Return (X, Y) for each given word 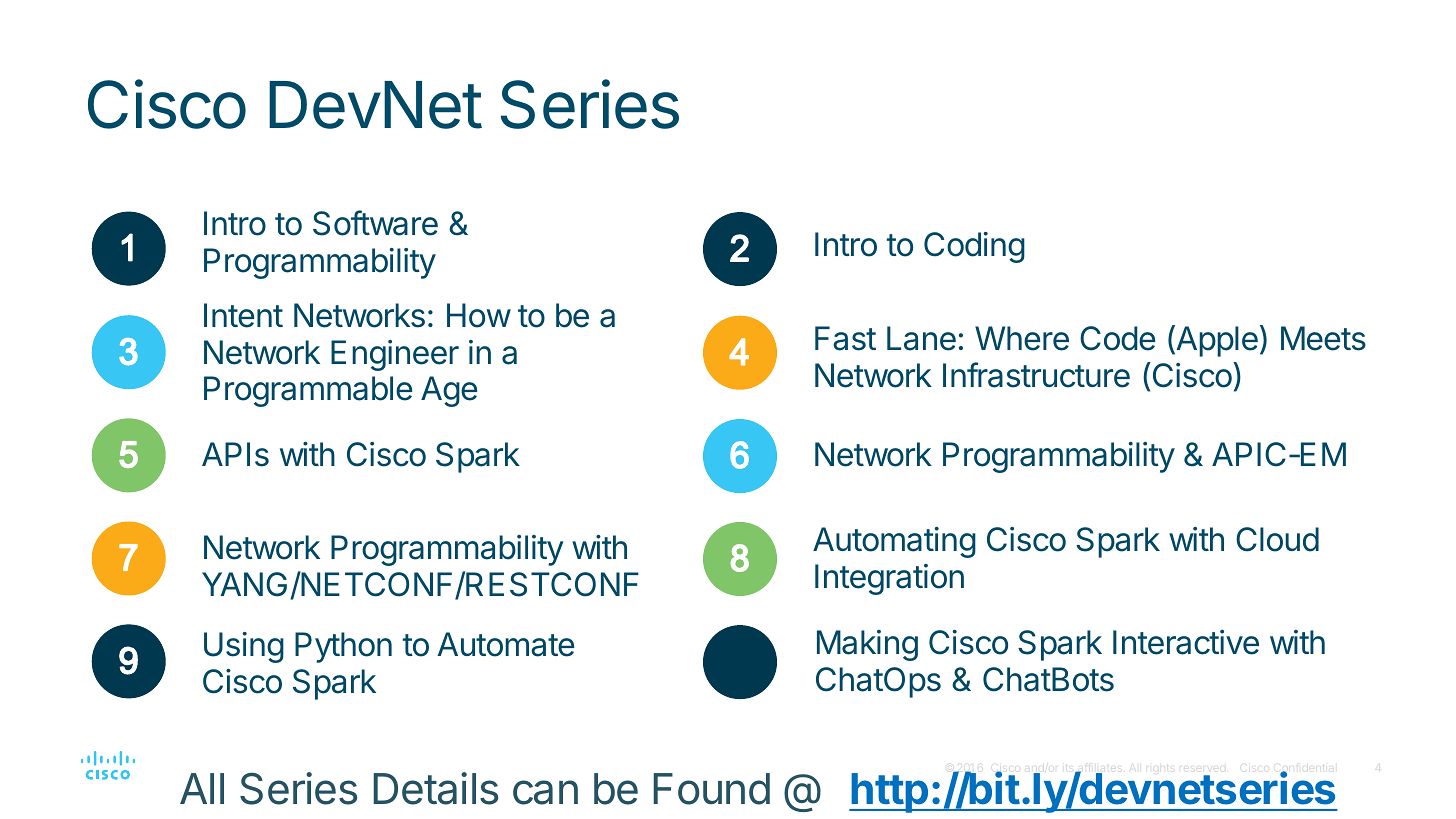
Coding (974, 247)
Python (343, 647)
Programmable (308, 391)
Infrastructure (1036, 375)
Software (375, 223)
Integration (889, 579)
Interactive (1186, 642)
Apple (1216, 341)
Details (436, 788)
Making (867, 645)
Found (712, 789)
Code (1117, 338)
